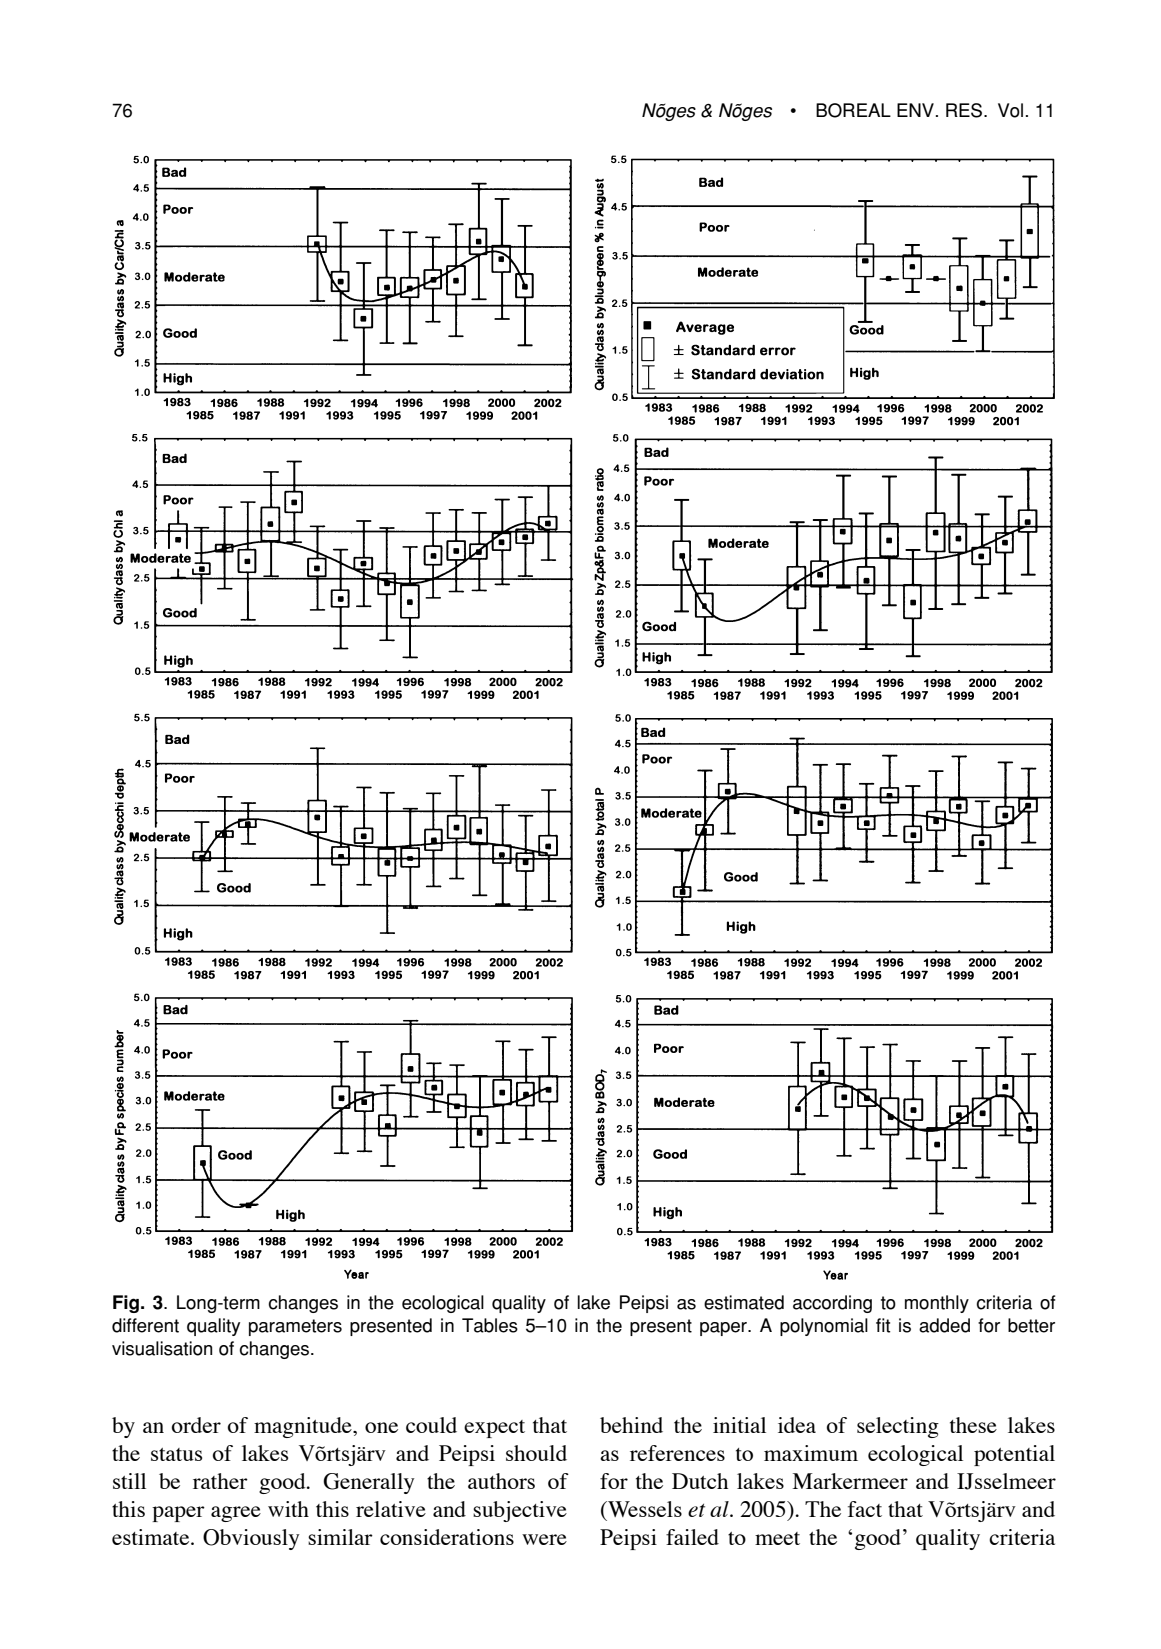 The width and height of the screenshot is (1161, 1649). Describe the element at coordinates (236, 1514) in the screenshot. I see `agree` at that location.
